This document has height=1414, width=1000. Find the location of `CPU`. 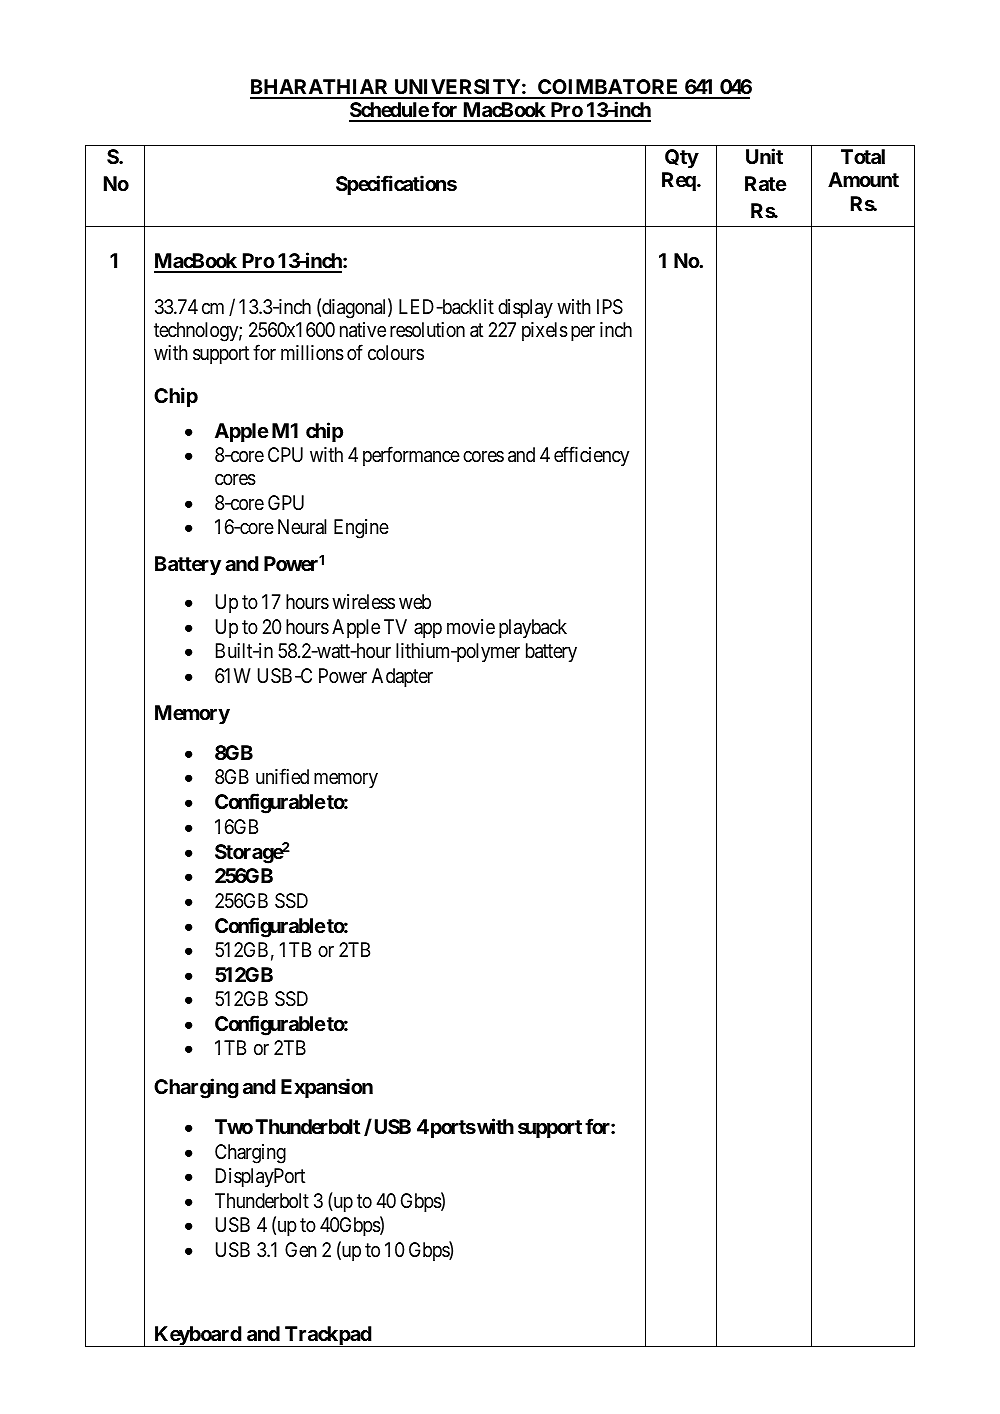

CPU is located at coordinates (285, 454).
